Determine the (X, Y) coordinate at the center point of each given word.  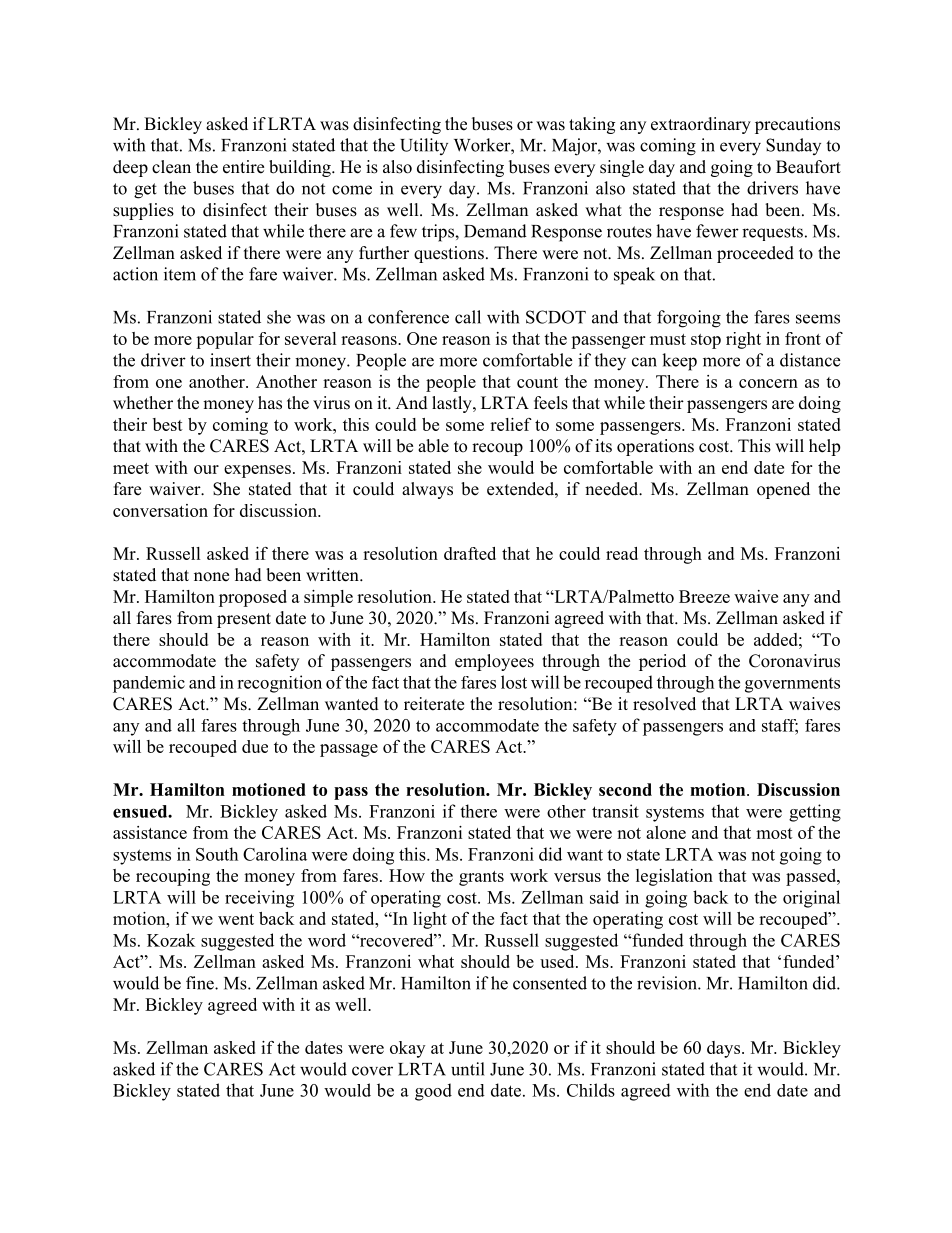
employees (494, 662)
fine (201, 983)
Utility (424, 146)
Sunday (793, 146)
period (662, 662)
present (244, 620)
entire (243, 167)
